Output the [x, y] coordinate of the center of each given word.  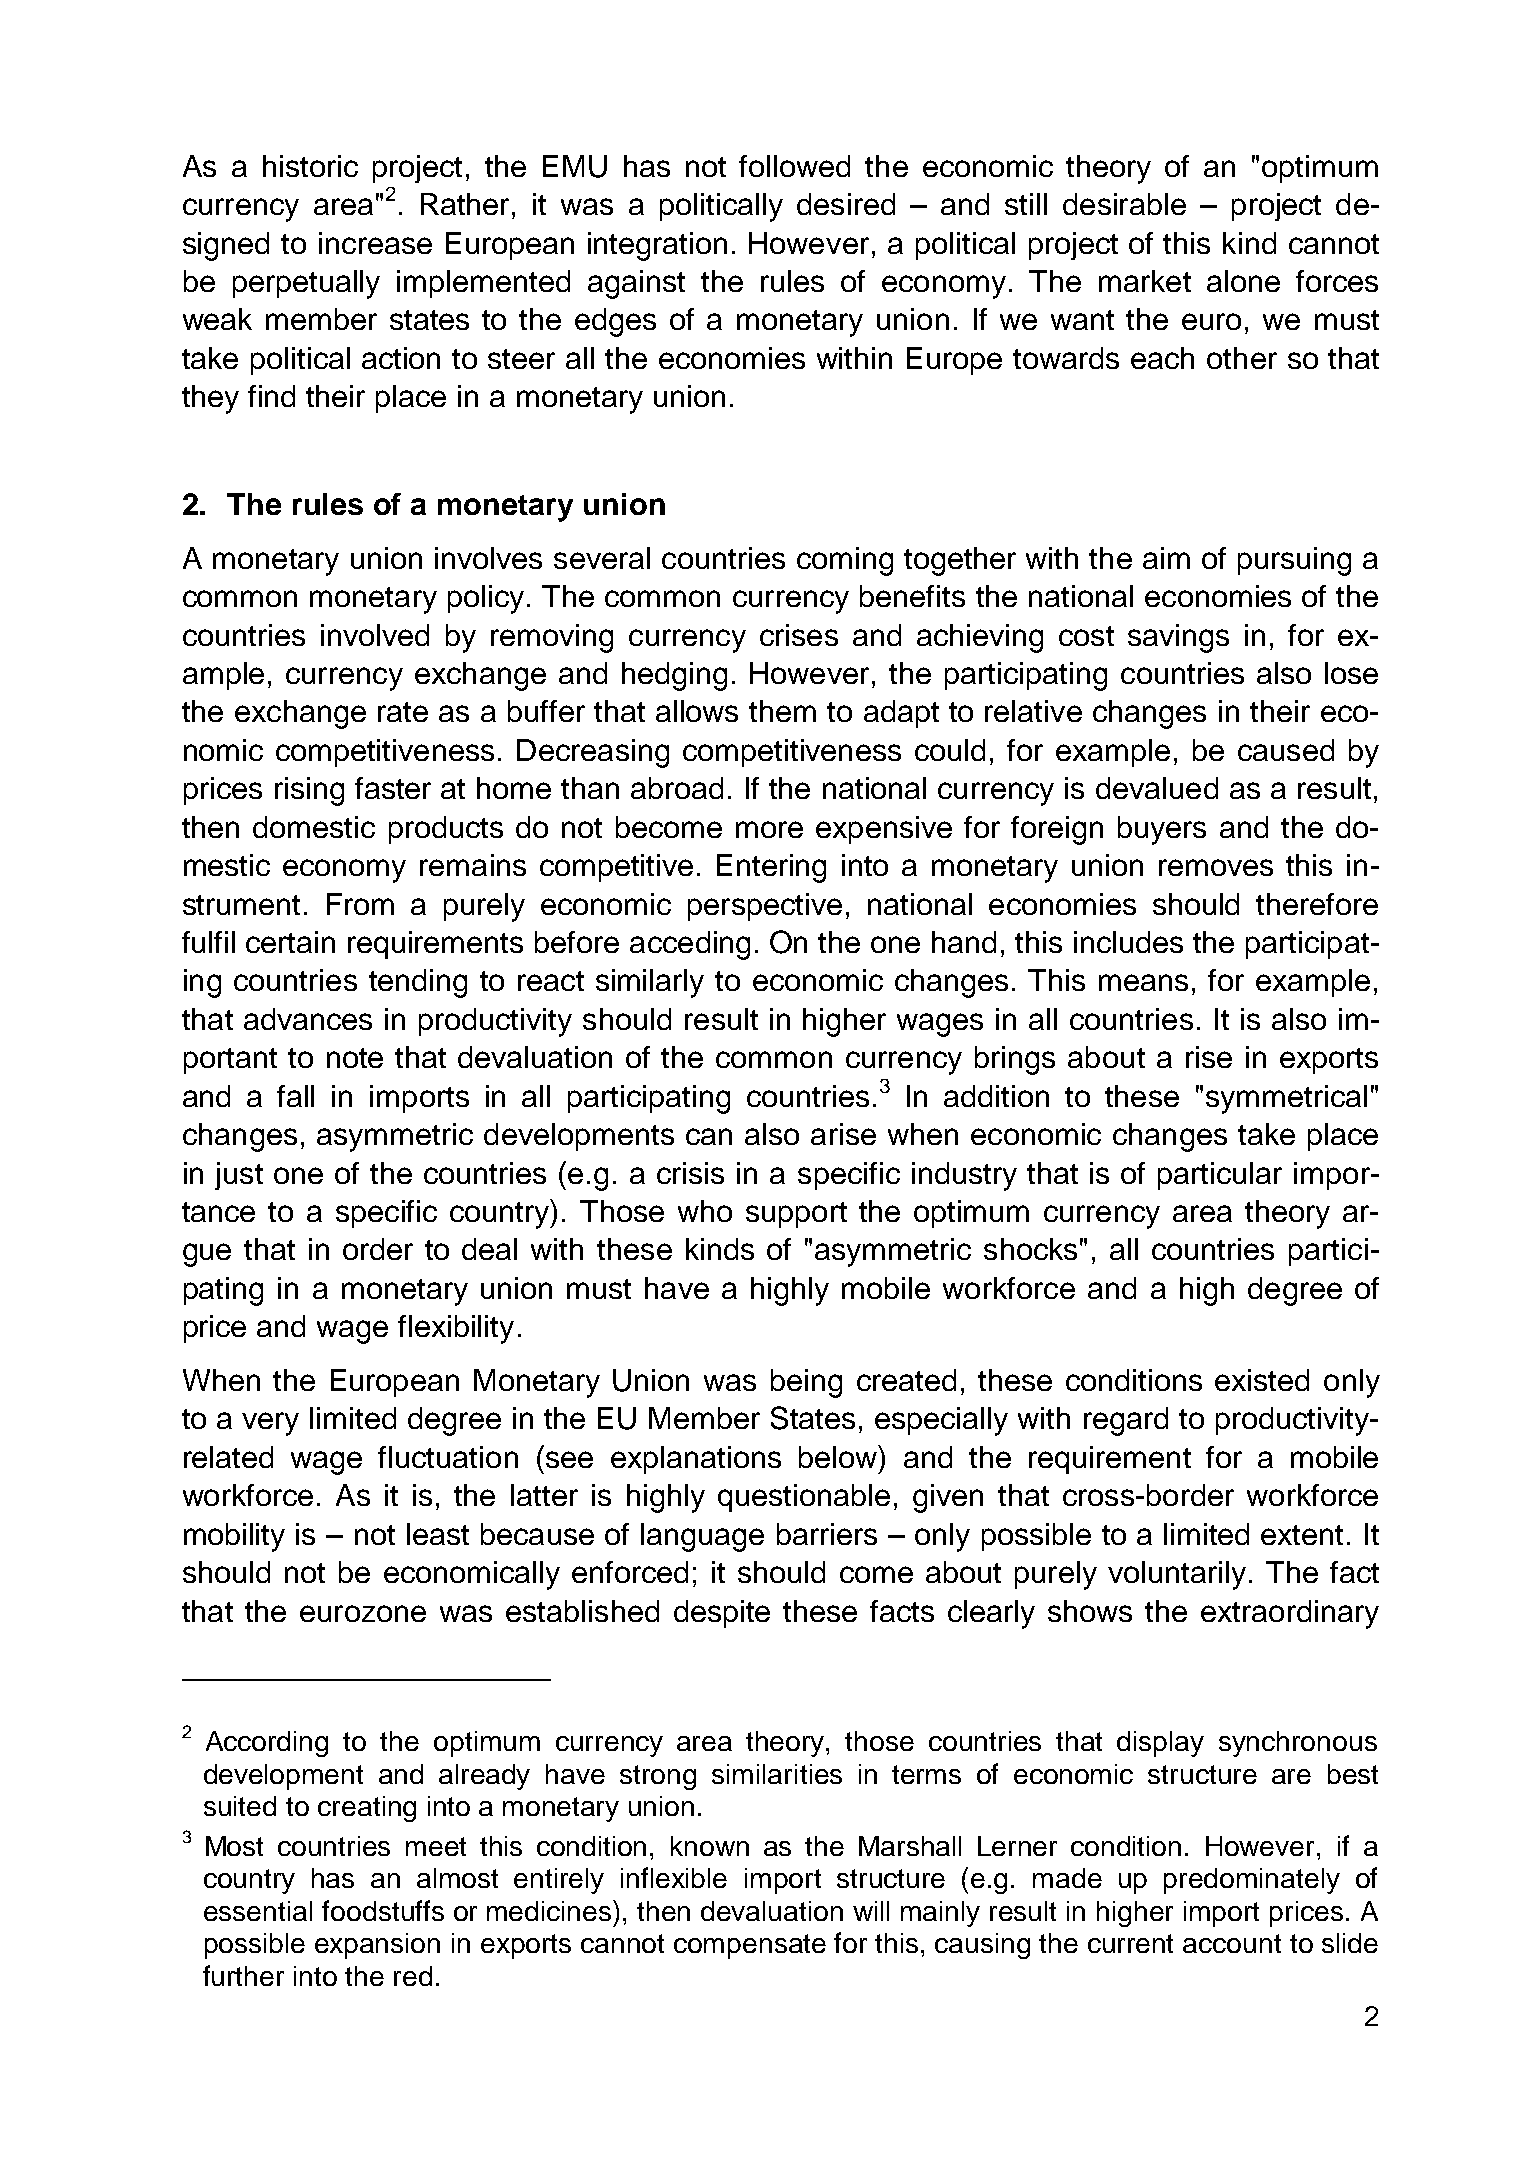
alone [1243, 281]
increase [375, 243]
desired [846, 204]
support [796, 1215]
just [239, 1176]
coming [845, 561]
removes [1216, 867]
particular [1220, 1176]
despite [722, 1614]
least [438, 1534]
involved [375, 635]
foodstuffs [383, 1910]
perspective [765, 907]
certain [290, 942]
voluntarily [1177, 1575]
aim [1166, 558]
